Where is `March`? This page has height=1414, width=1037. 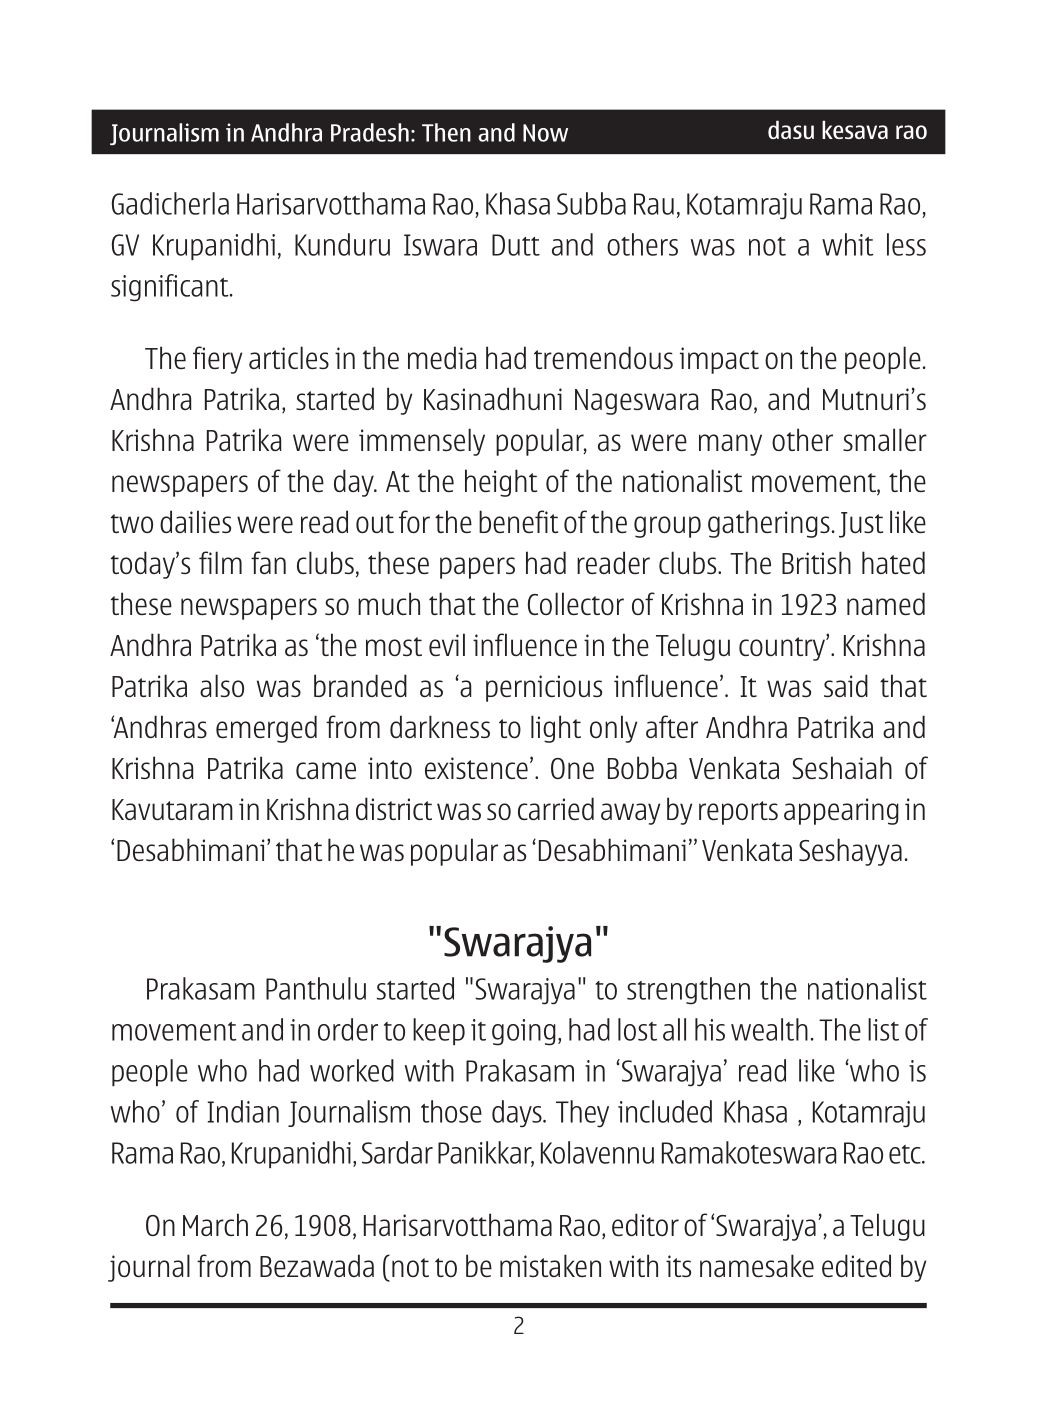 March is located at coordinates (215, 1224).
